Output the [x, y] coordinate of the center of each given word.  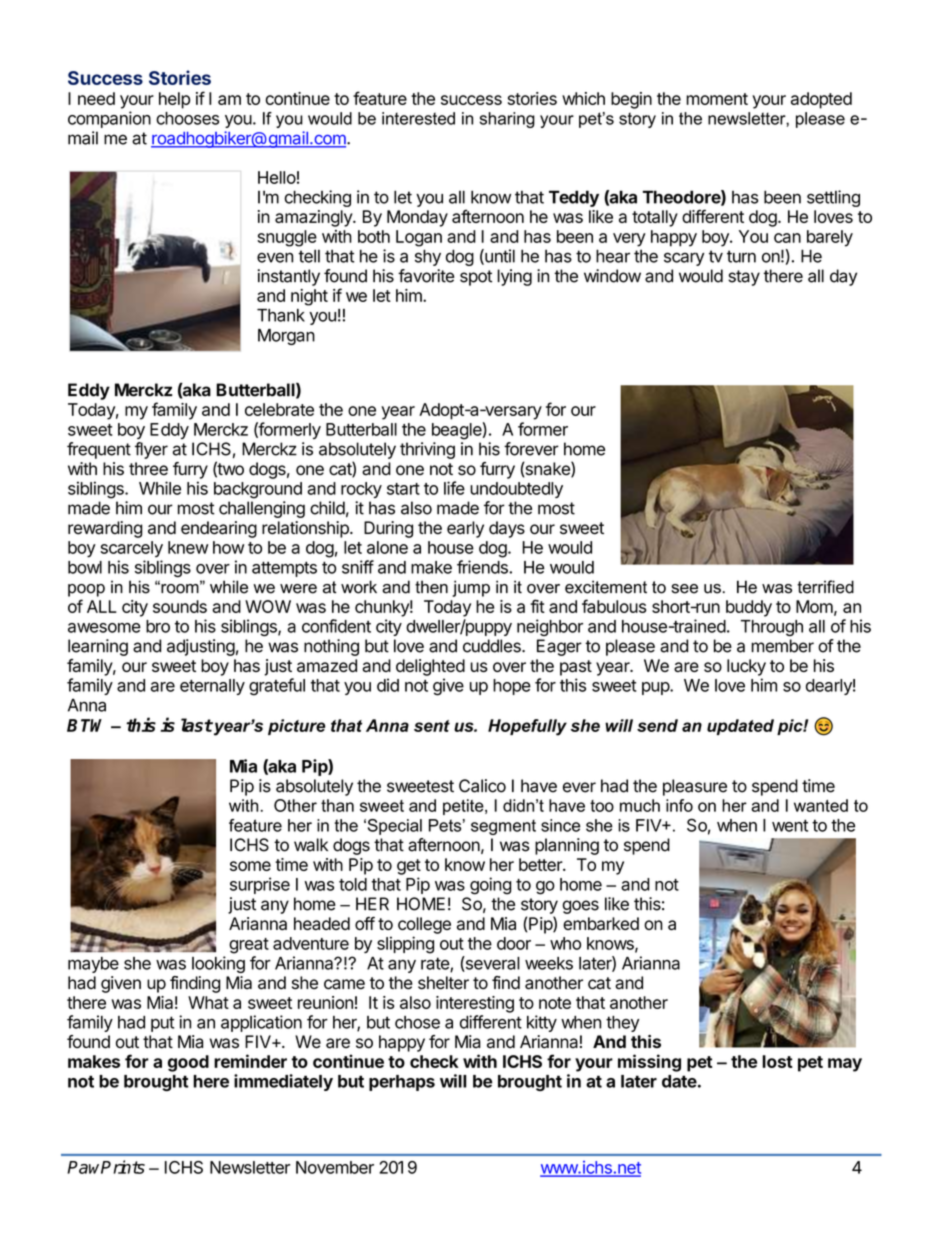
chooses [187, 118]
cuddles [493, 646]
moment [717, 99]
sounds [180, 606]
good [188, 1063]
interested [418, 118]
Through [772, 628]
